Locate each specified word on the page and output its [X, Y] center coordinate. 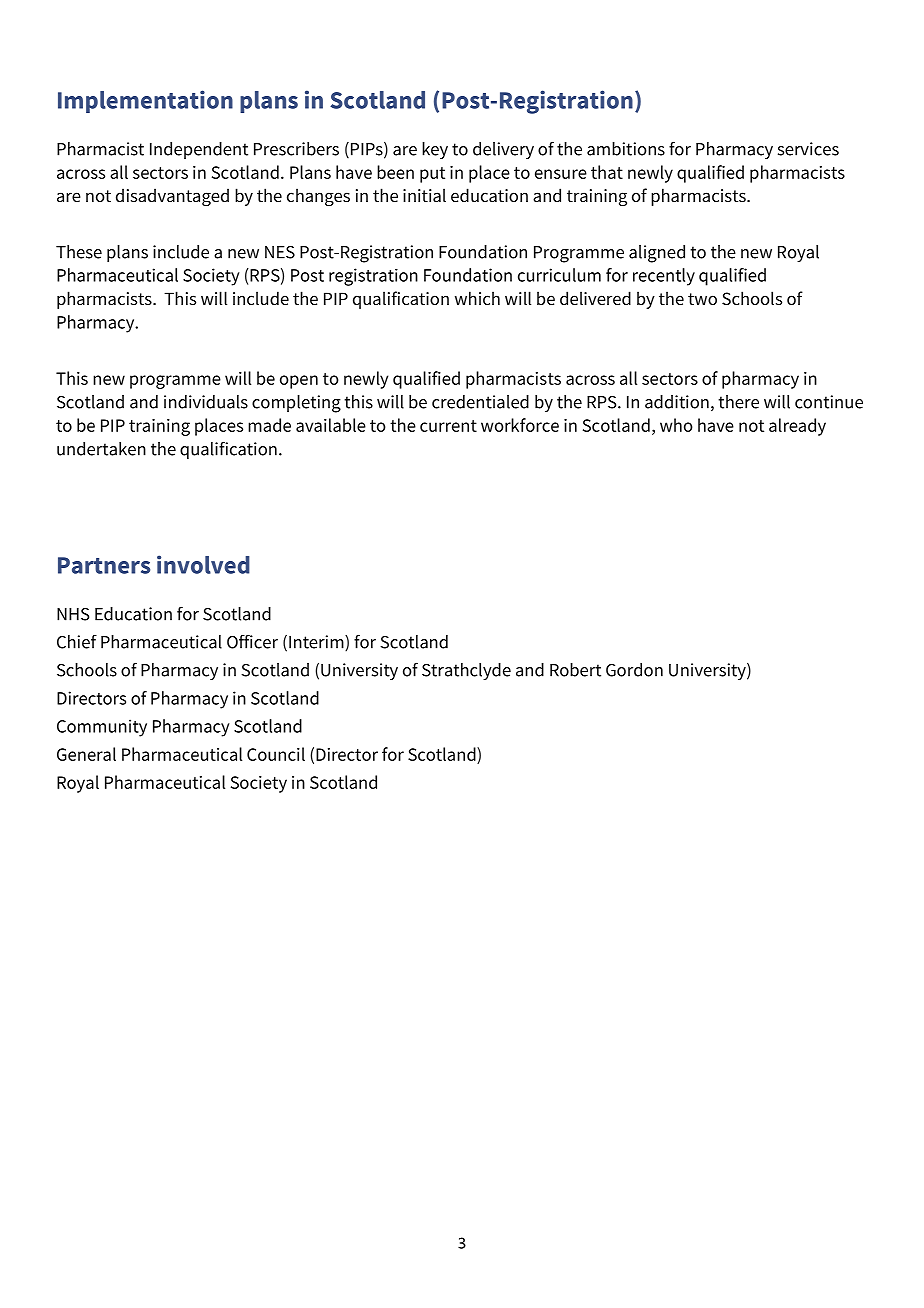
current [448, 426]
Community [102, 728]
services [808, 149]
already [797, 427]
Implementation [145, 101]
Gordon [634, 670]
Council [276, 754]
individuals [206, 402]
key [435, 150]
